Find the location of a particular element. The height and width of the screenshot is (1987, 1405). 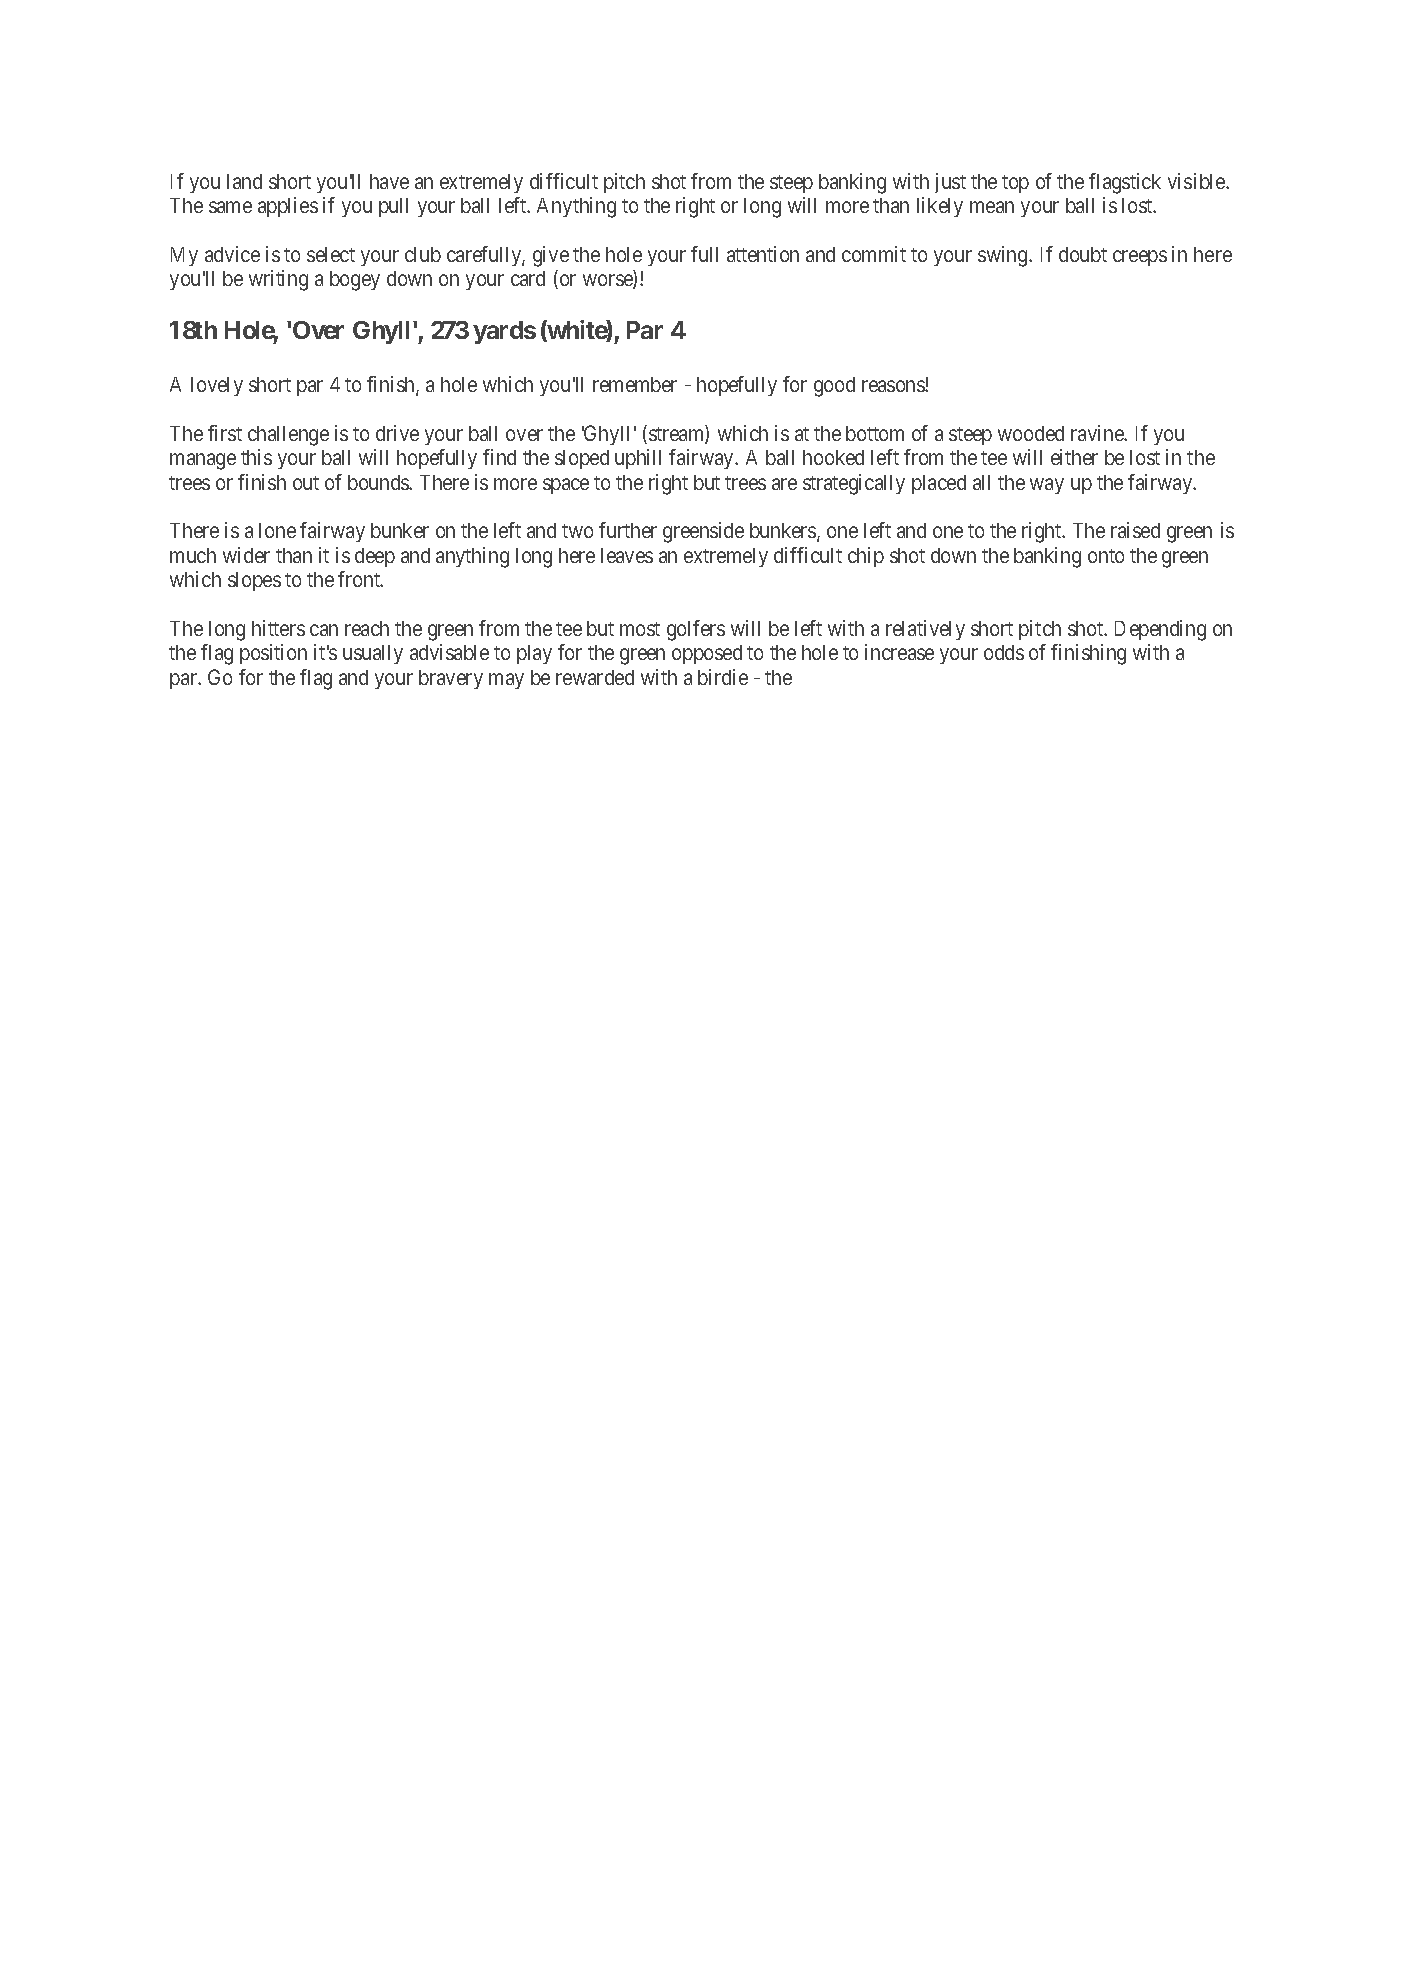

raised is located at coordinates (1135, 530).
